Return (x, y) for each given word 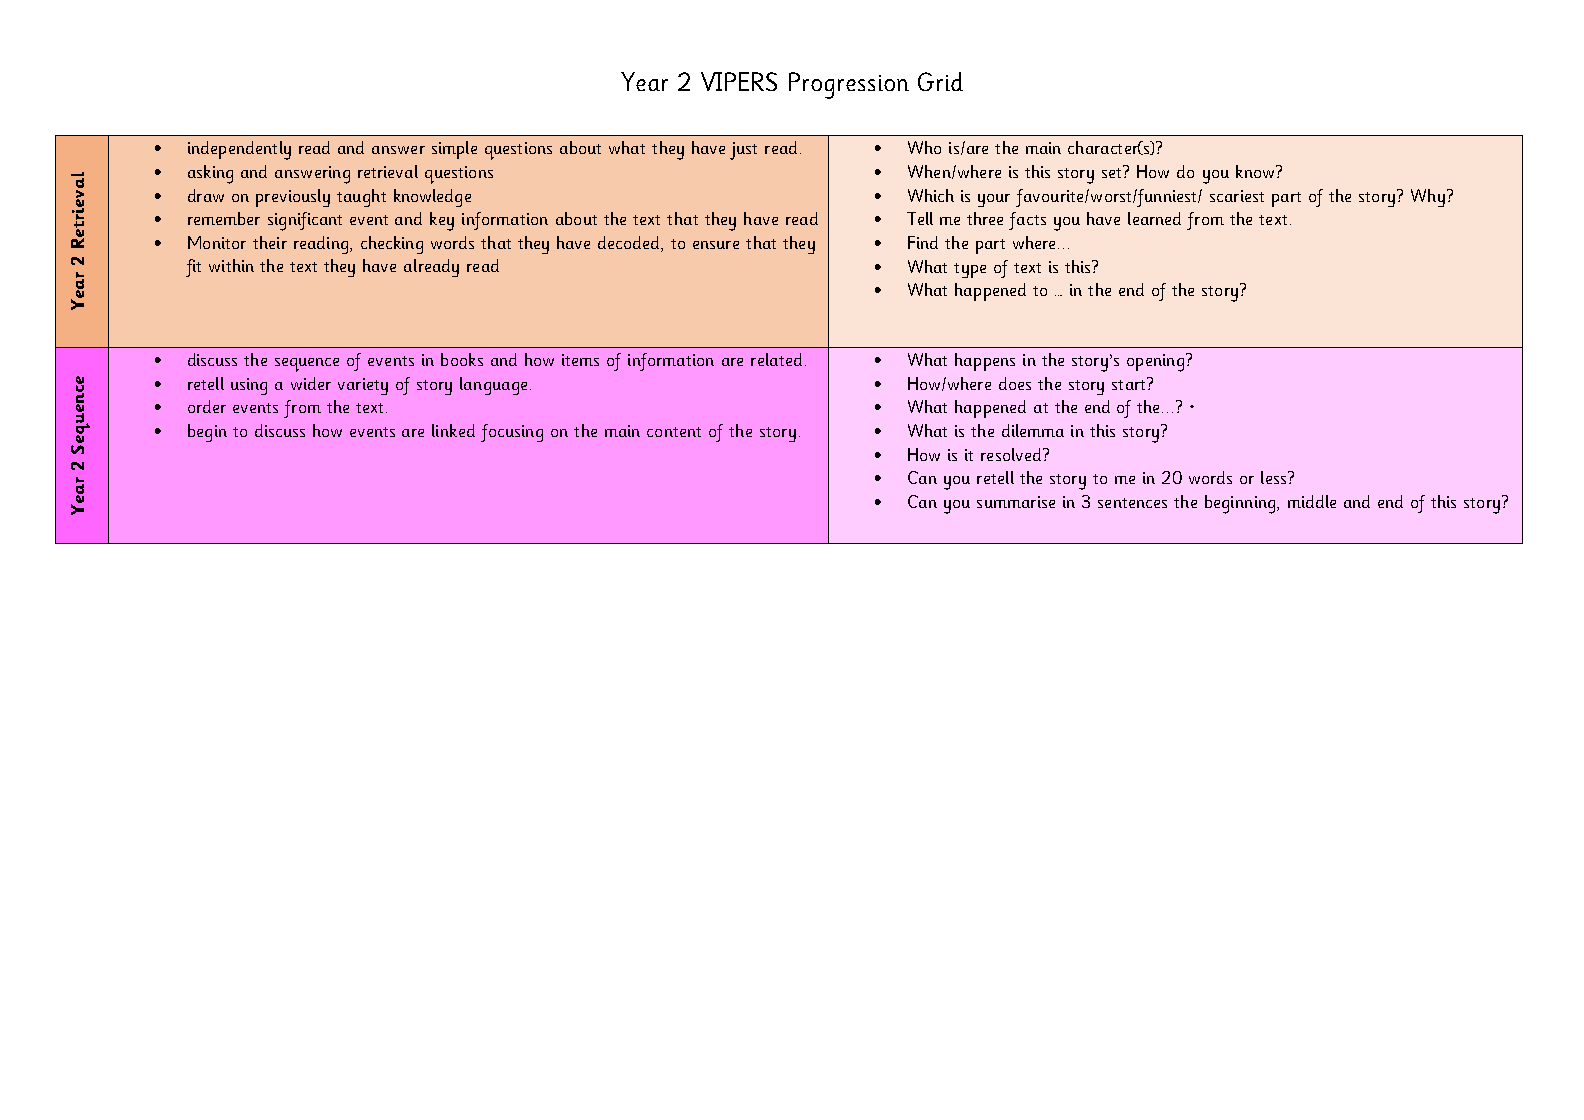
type (970, 270)
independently (239, 150)
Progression (849, 85)
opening (1155, 363)
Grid (940, 81)
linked (453, 430)
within (231, 265)
